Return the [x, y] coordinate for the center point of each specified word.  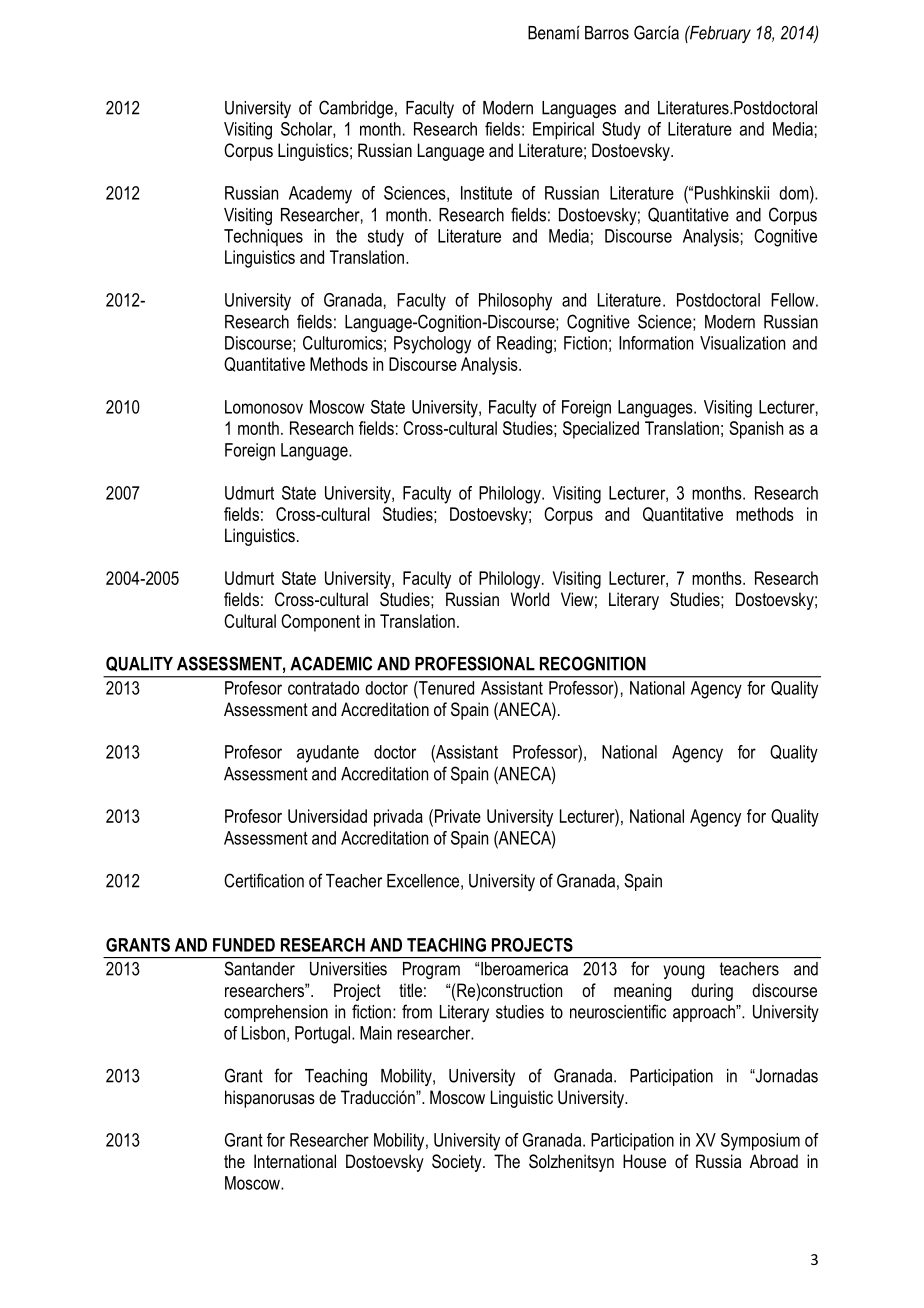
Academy [320, 195]
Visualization [742, 343]
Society [458, 1163]
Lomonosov [264, 407]
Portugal [324, 1035]
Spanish [756, 430]
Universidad [327, 816]
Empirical [563, 131]
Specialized [601, 430]
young [683, 972]
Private [456, 816]
